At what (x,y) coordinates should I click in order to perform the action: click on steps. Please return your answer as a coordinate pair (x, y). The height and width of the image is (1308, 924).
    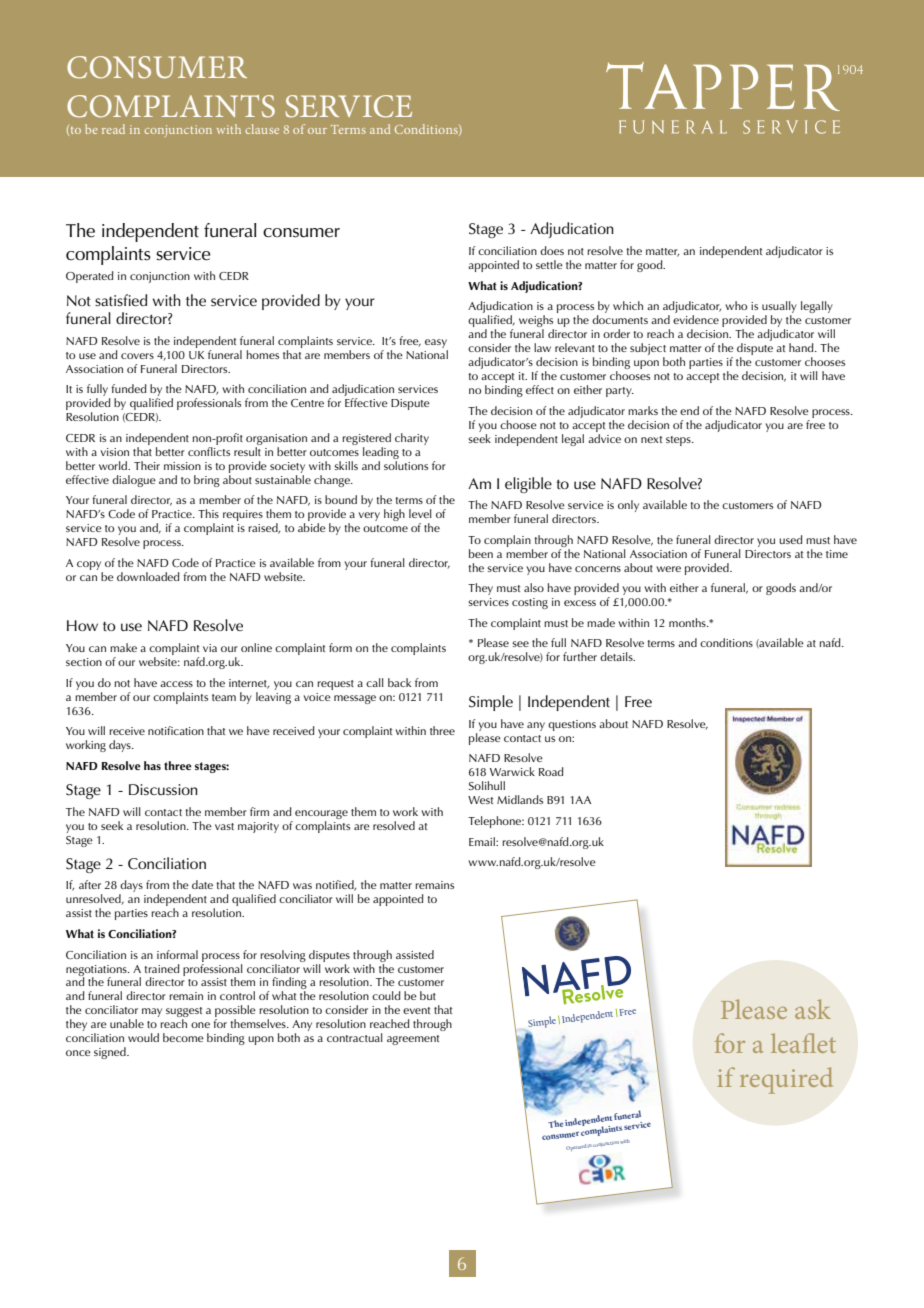
    Looking at the image, I should click on (679, 441).
